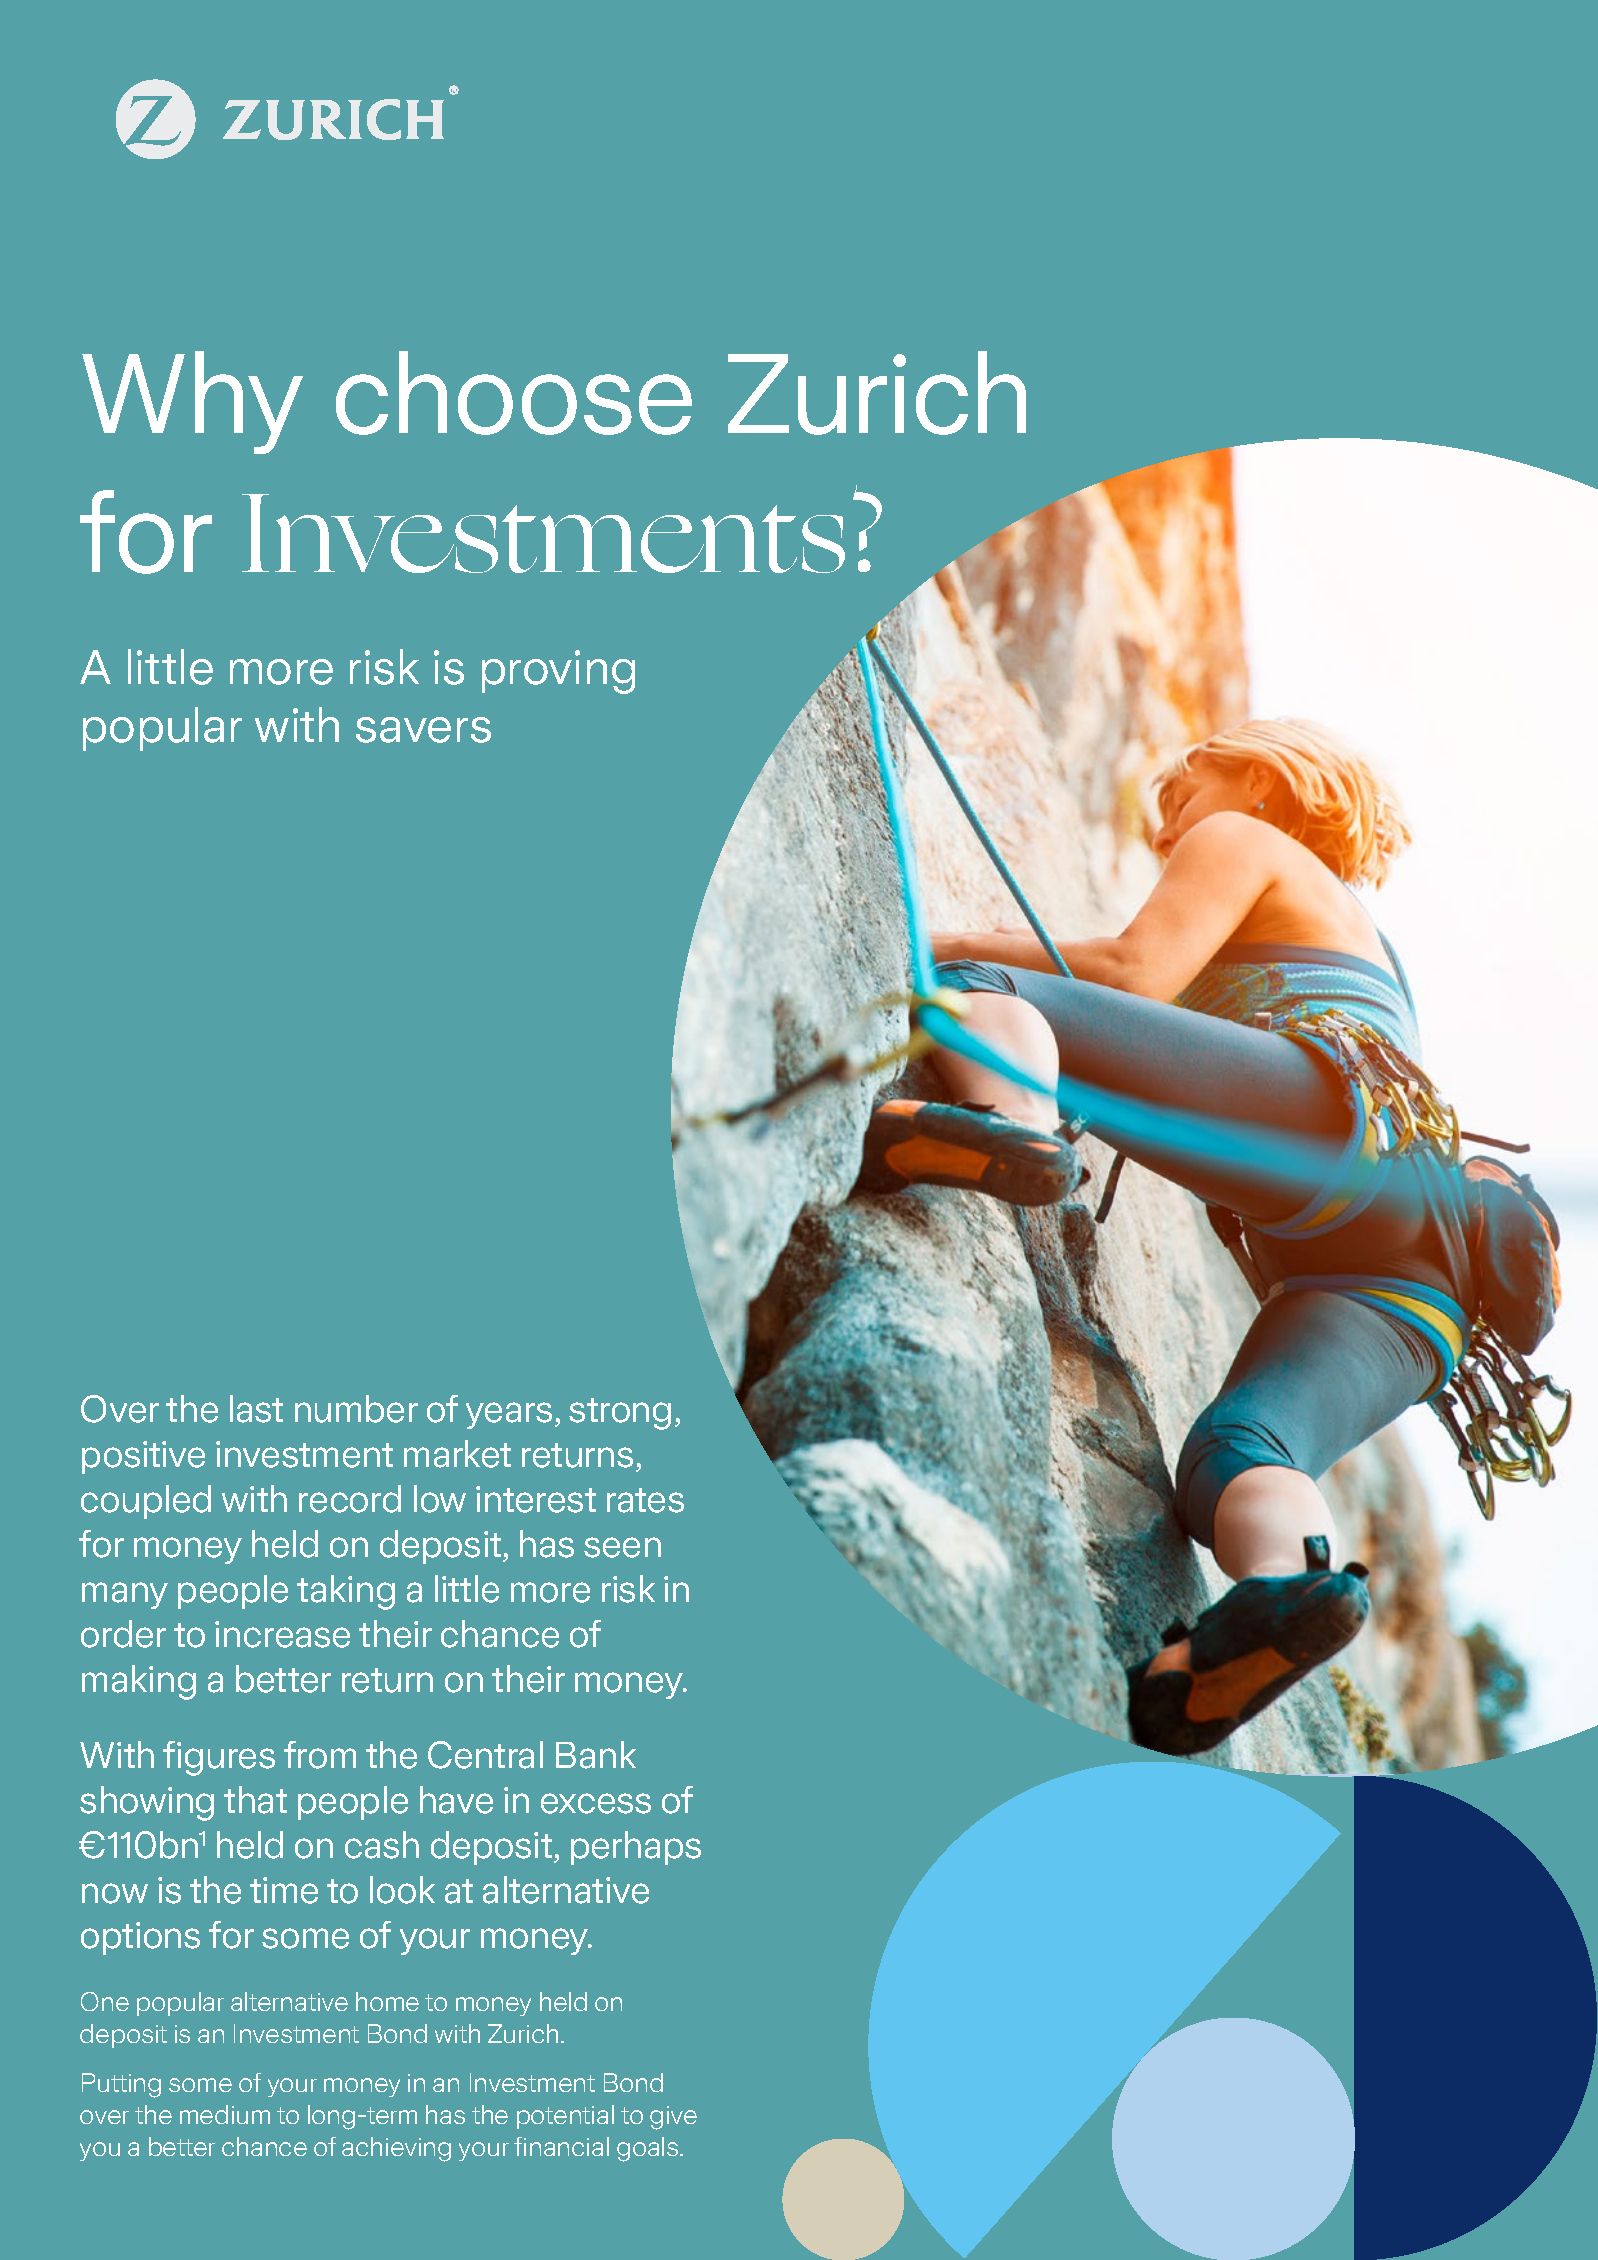 The image size is (1598, 2260). I want to click on last, so click(256, 1409).
